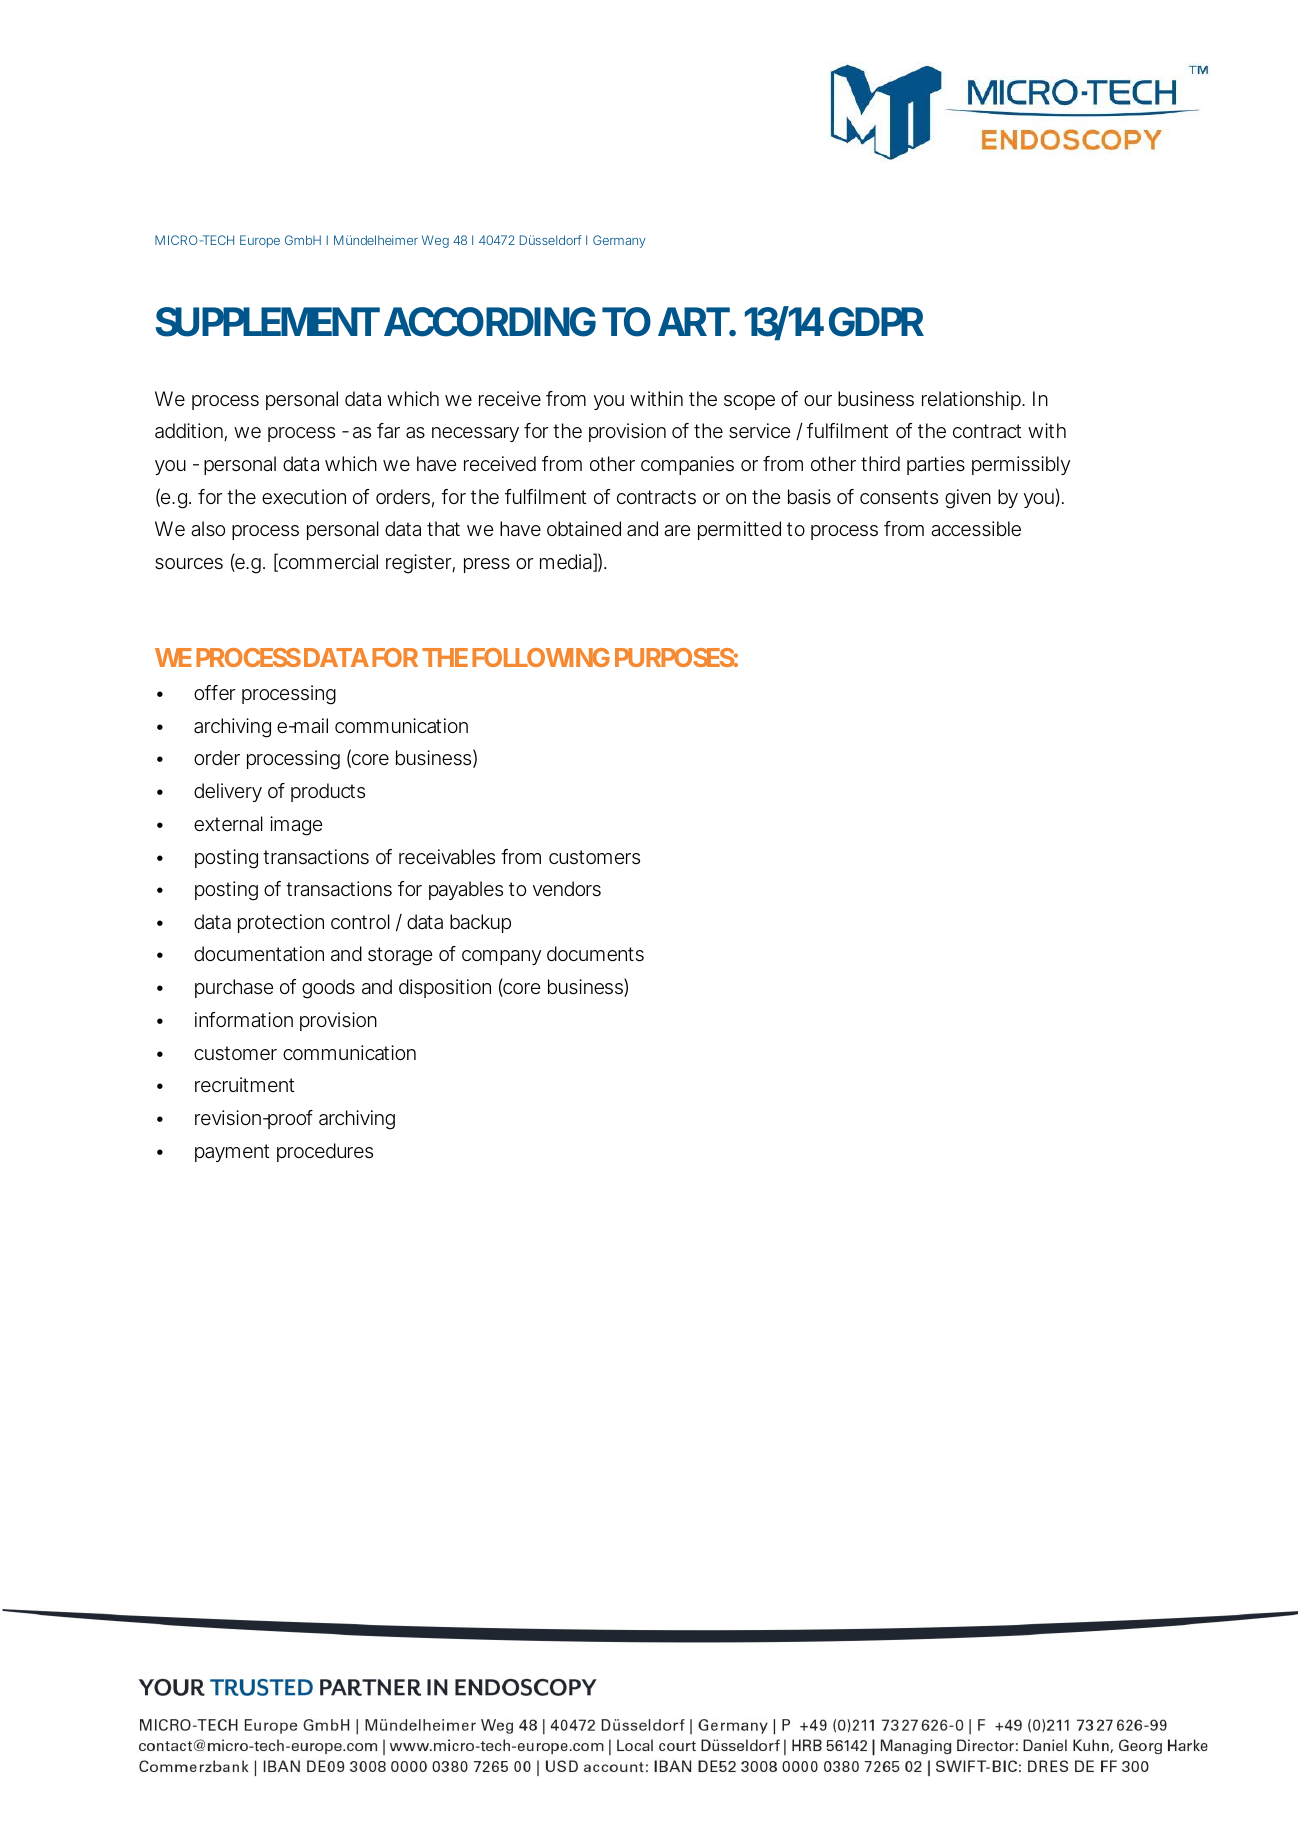 The image size is (1298, 1836). I want to click on procedures, so click(325, 1152).
